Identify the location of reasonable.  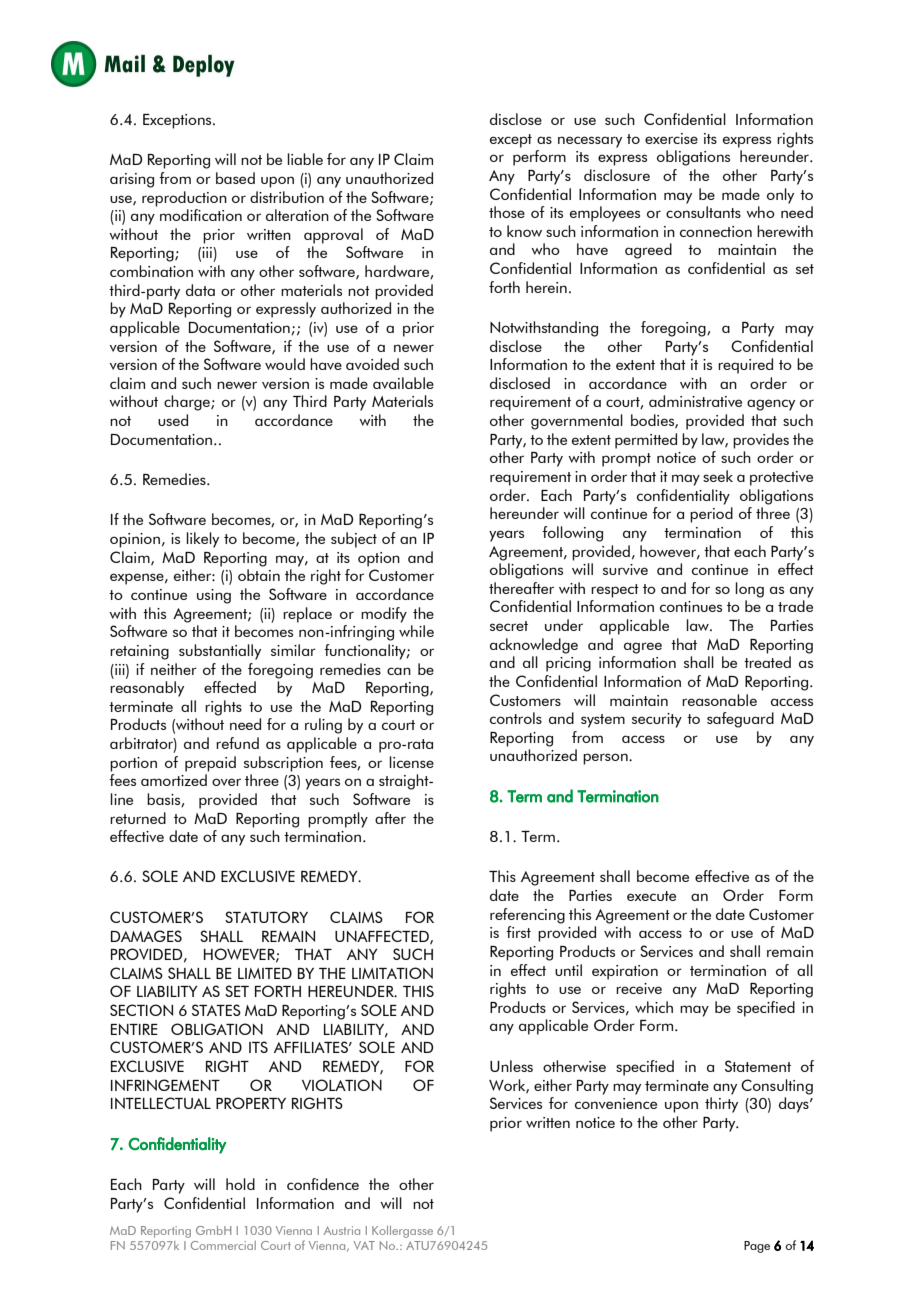
(719, 700).
